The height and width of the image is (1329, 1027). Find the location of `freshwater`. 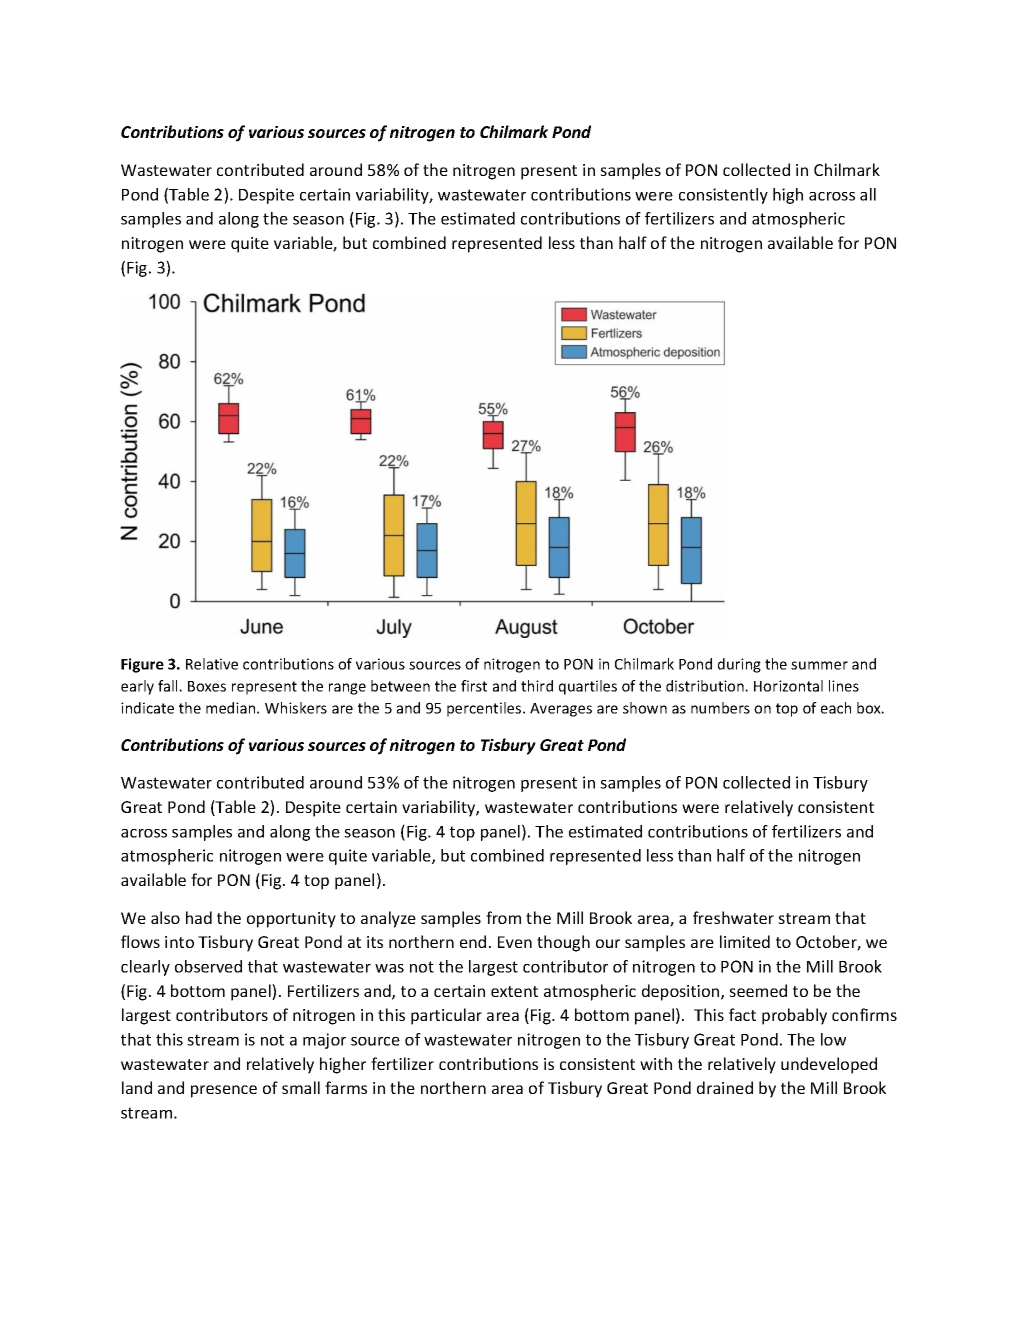

freshwater is located at coordinates (733, 917).
